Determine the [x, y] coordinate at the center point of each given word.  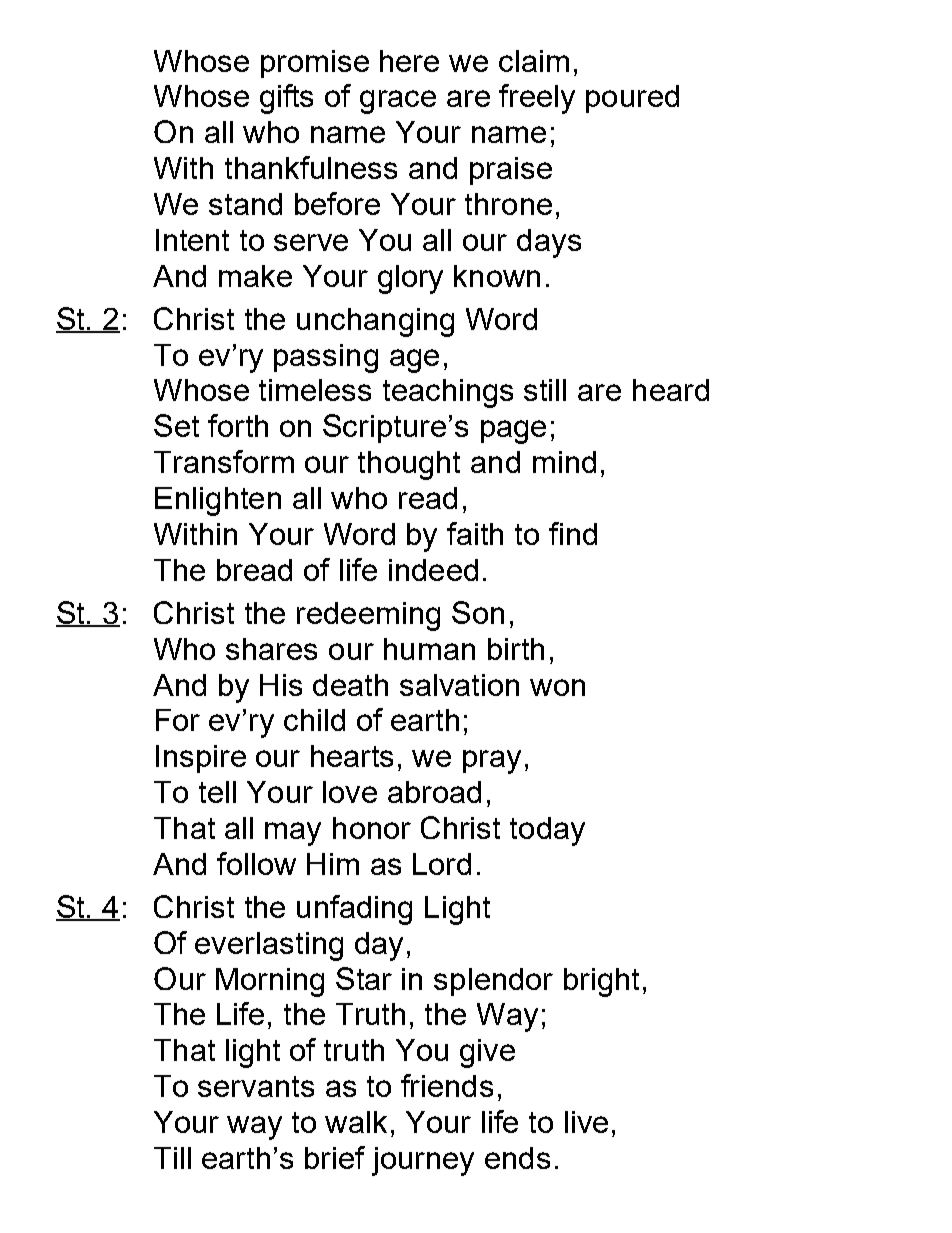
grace [398, 102]
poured [632, 99]
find [573, 533]
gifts [286, 99]
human [429, 649]
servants [256, 1086]
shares [271, 649]
